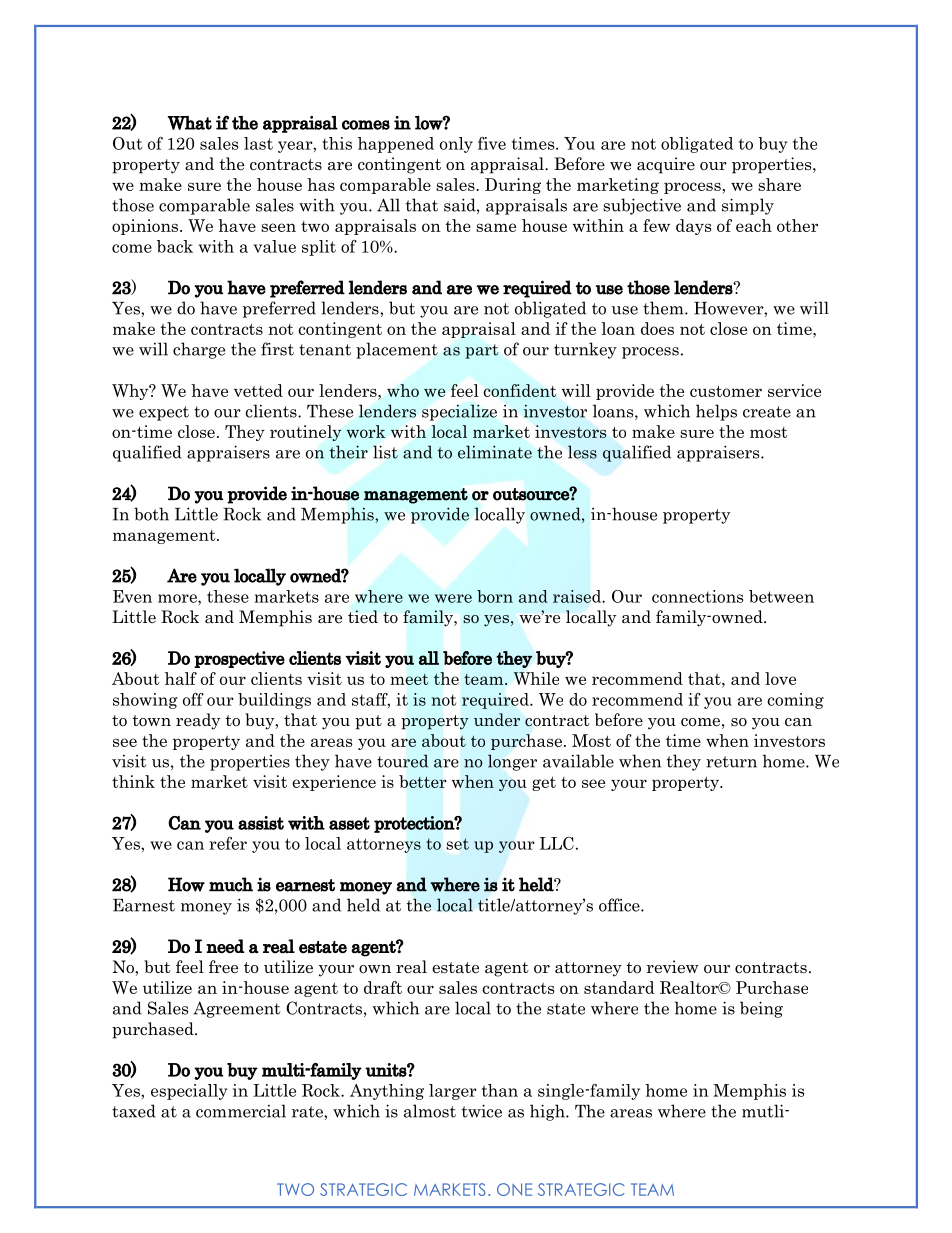 The height and width of the screenshot is (1233, 952). I want to click on much, so click(231, 884).
